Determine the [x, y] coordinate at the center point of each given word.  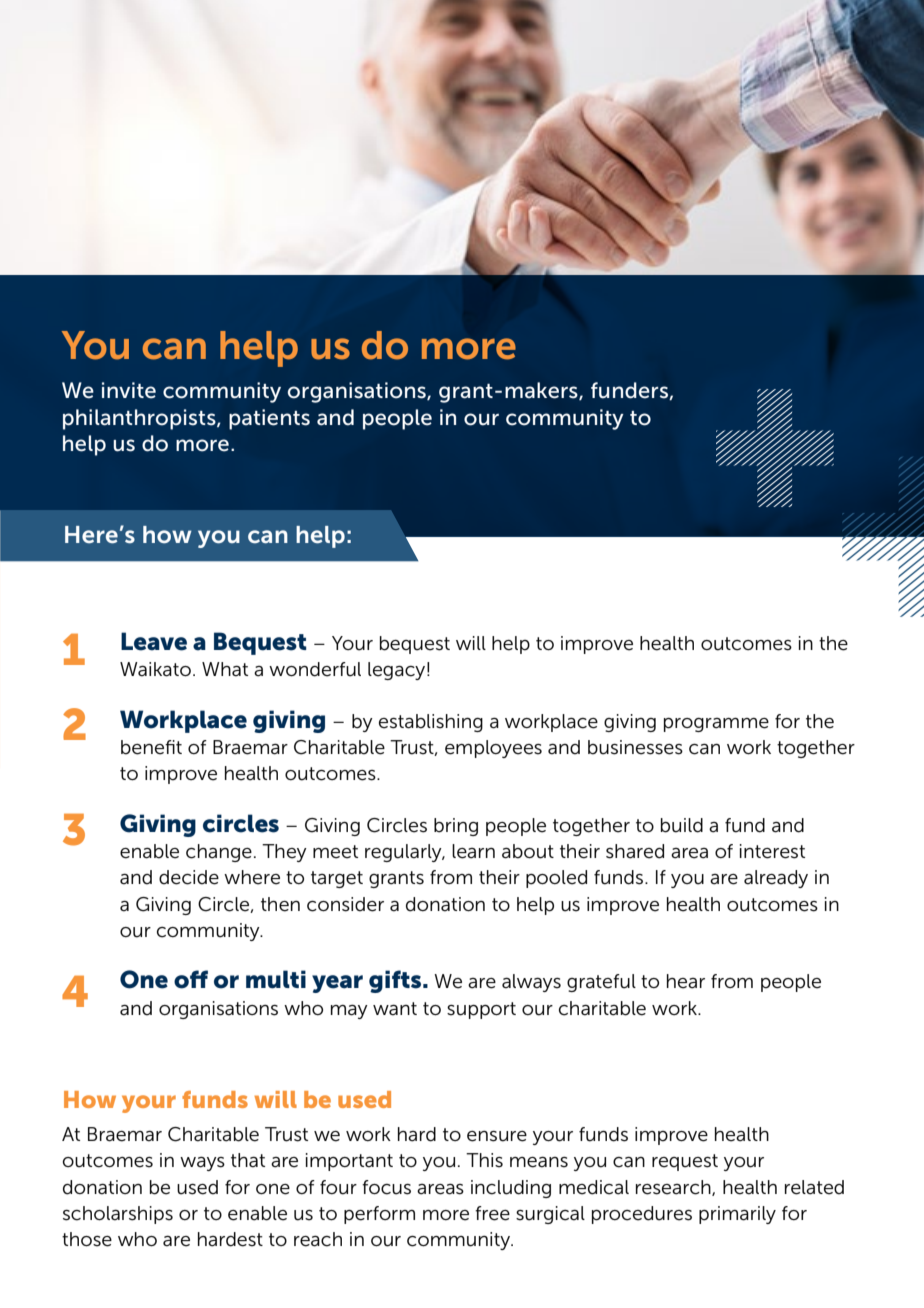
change [219, 853]
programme [716, 725]
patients [269, 419]
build [682, 825]
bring [456, 827]
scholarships [118, 1215]
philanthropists [140, 419]
